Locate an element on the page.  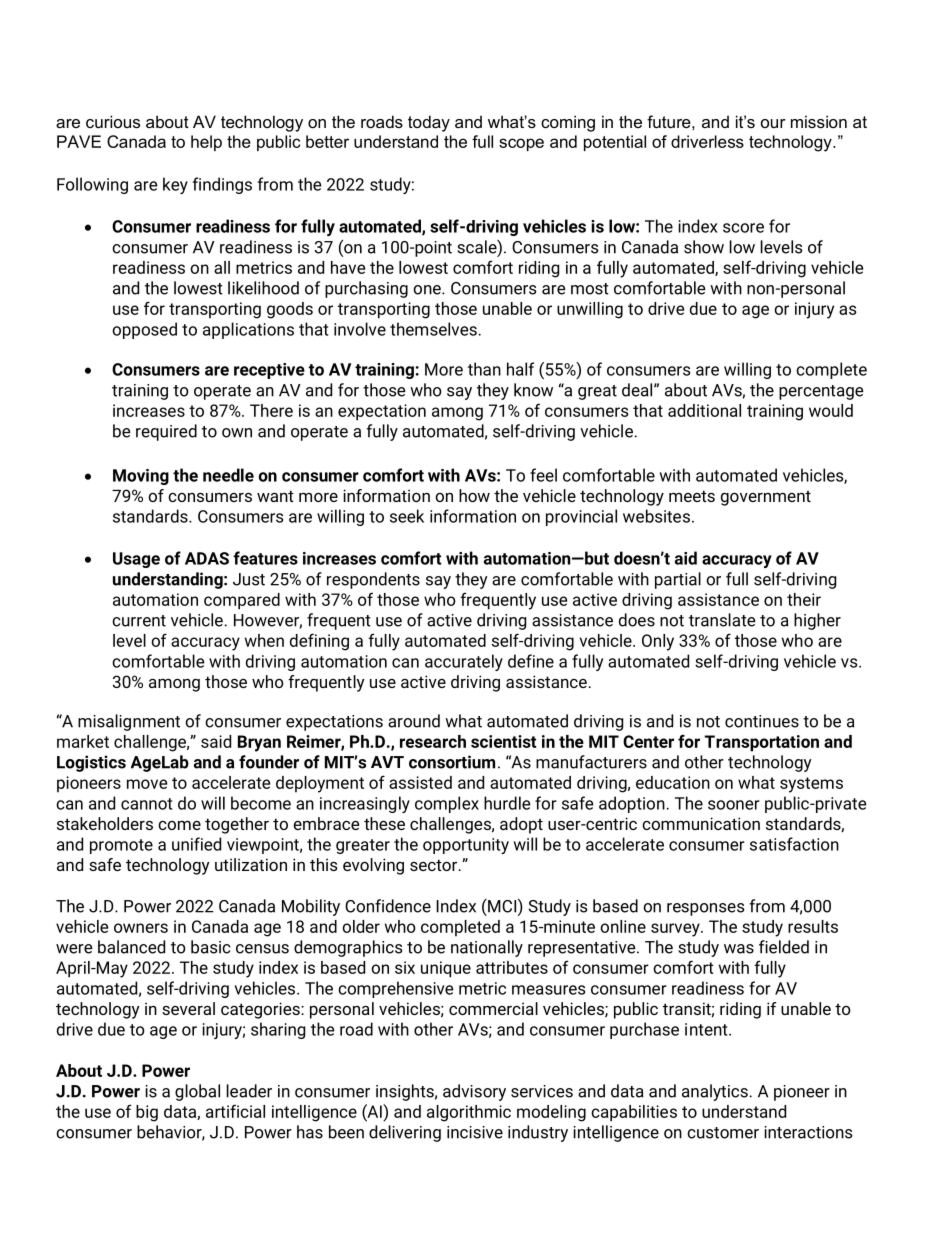
additional is located at coordinates (704, 410).
